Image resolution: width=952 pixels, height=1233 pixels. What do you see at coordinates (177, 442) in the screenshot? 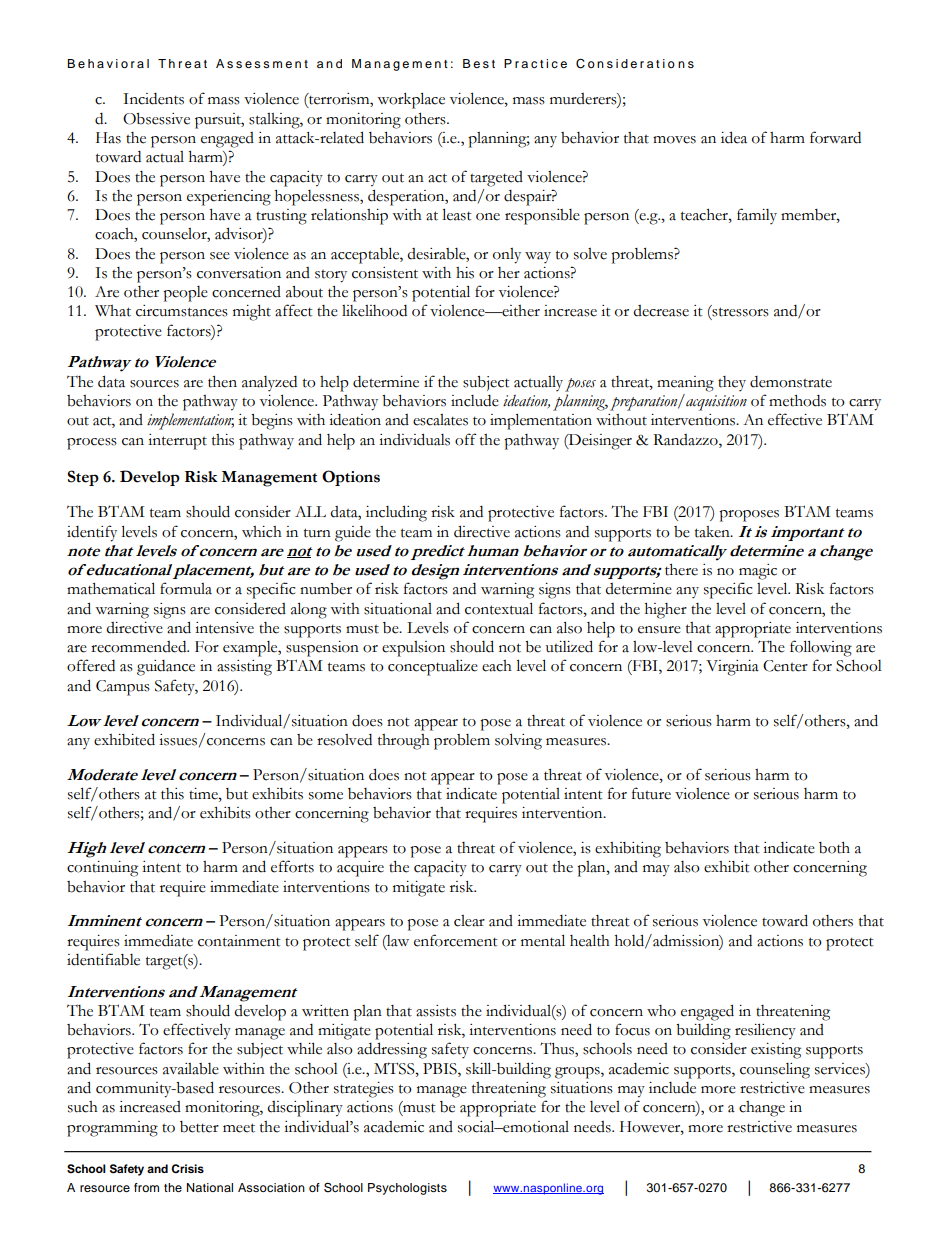
I see `interrupt` at bounding box center [177, 442].
